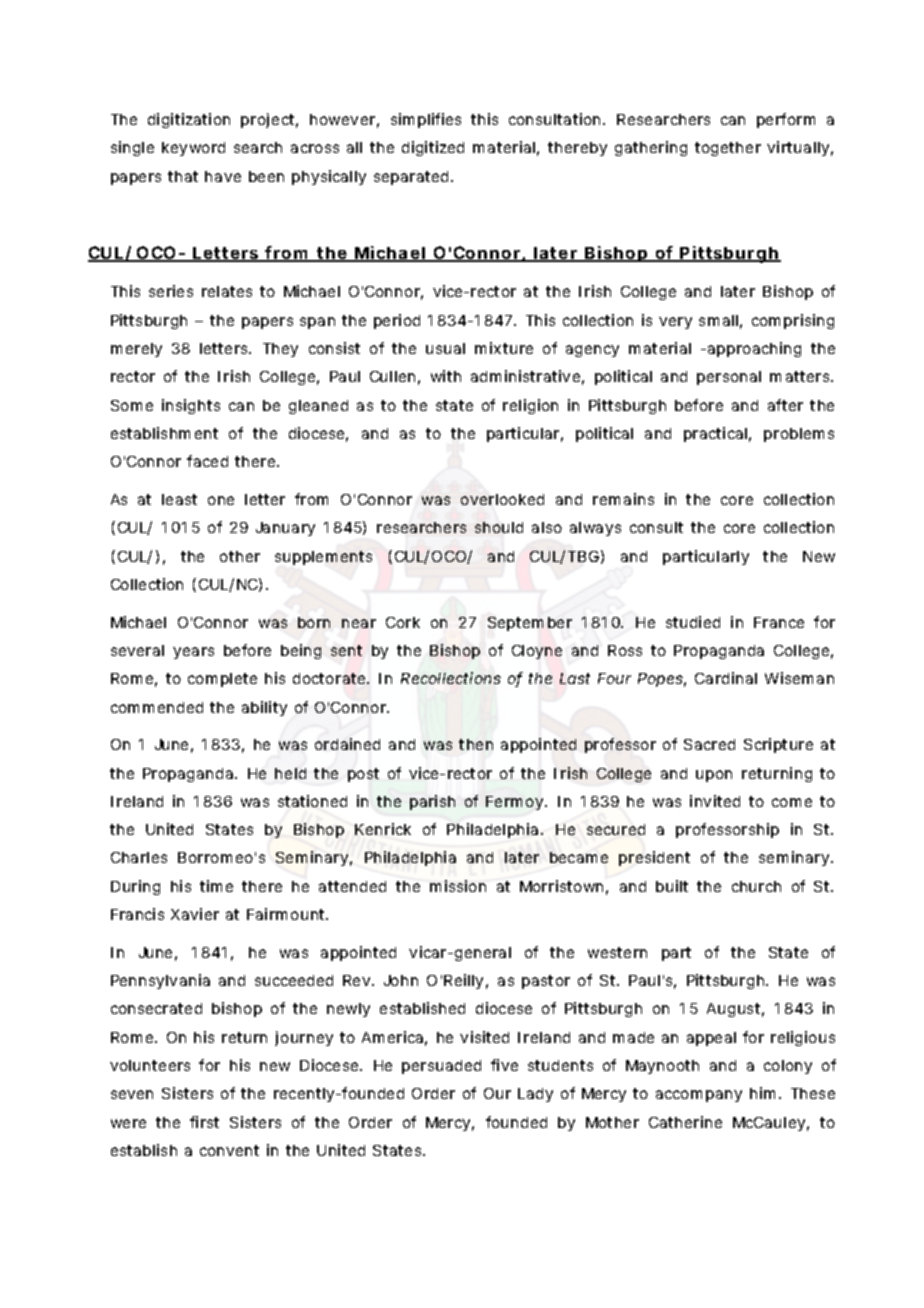  Describe the element at coordinates (264, 708) in the page. I see `ability` at that location.
